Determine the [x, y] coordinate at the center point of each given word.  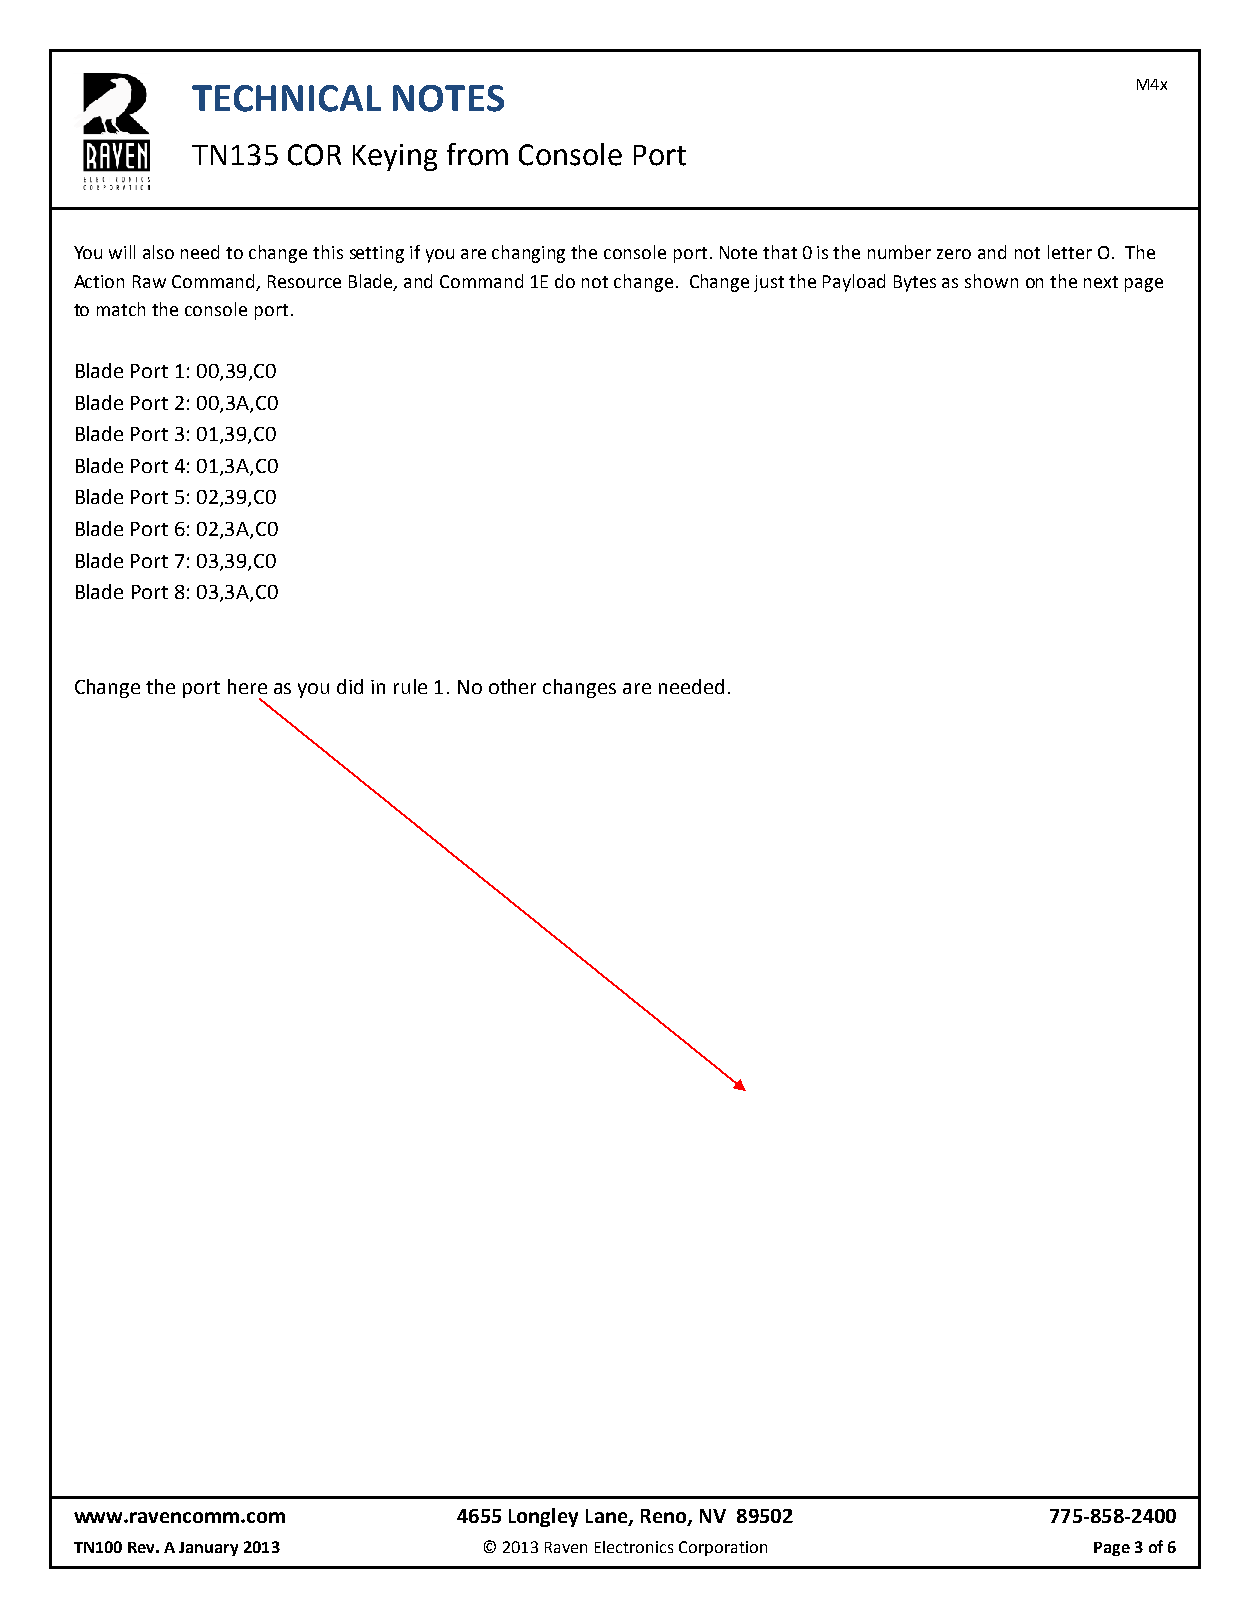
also [158, 252]
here [247, 686]
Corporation [723, 1548]
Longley [543, 1517]
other [512, 686]
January [208, 1549]
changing [528, 254]
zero [954, 254]
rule [410, 686]
